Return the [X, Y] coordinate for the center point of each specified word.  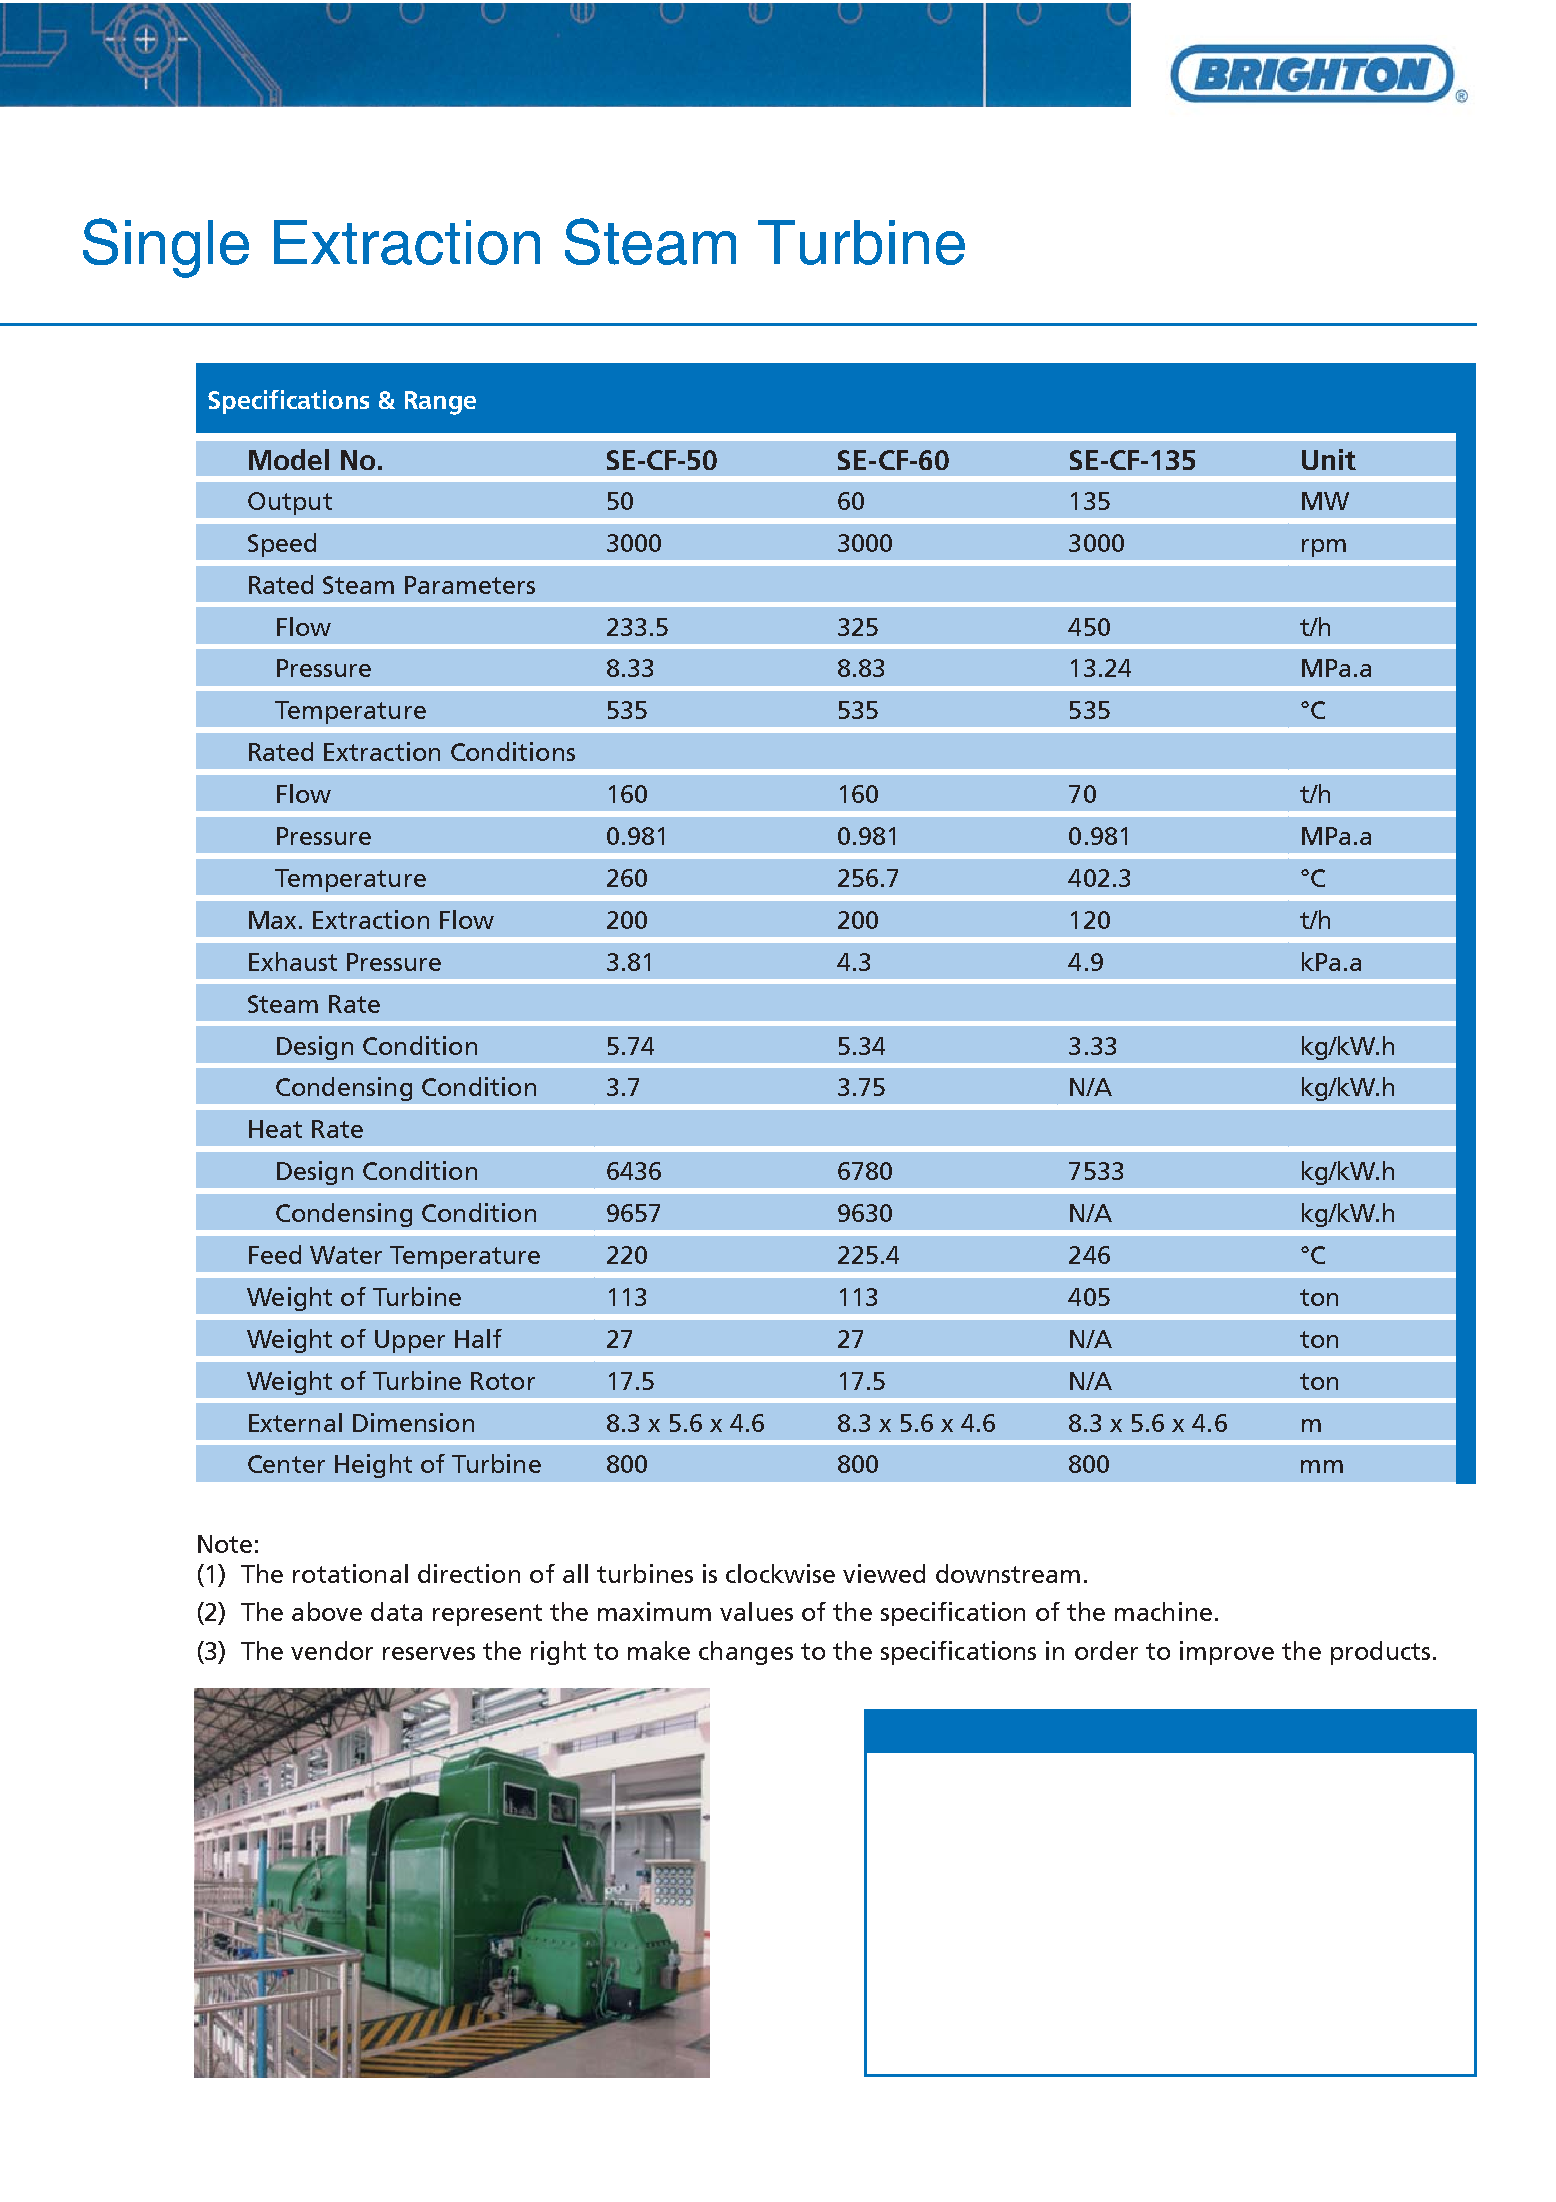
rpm [1324, 548]
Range [440, 403]
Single [166, 248]
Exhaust [293, 961]
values [756, 1611]
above [327, 1611]
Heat [275, 1129]
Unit [1329, 459]
